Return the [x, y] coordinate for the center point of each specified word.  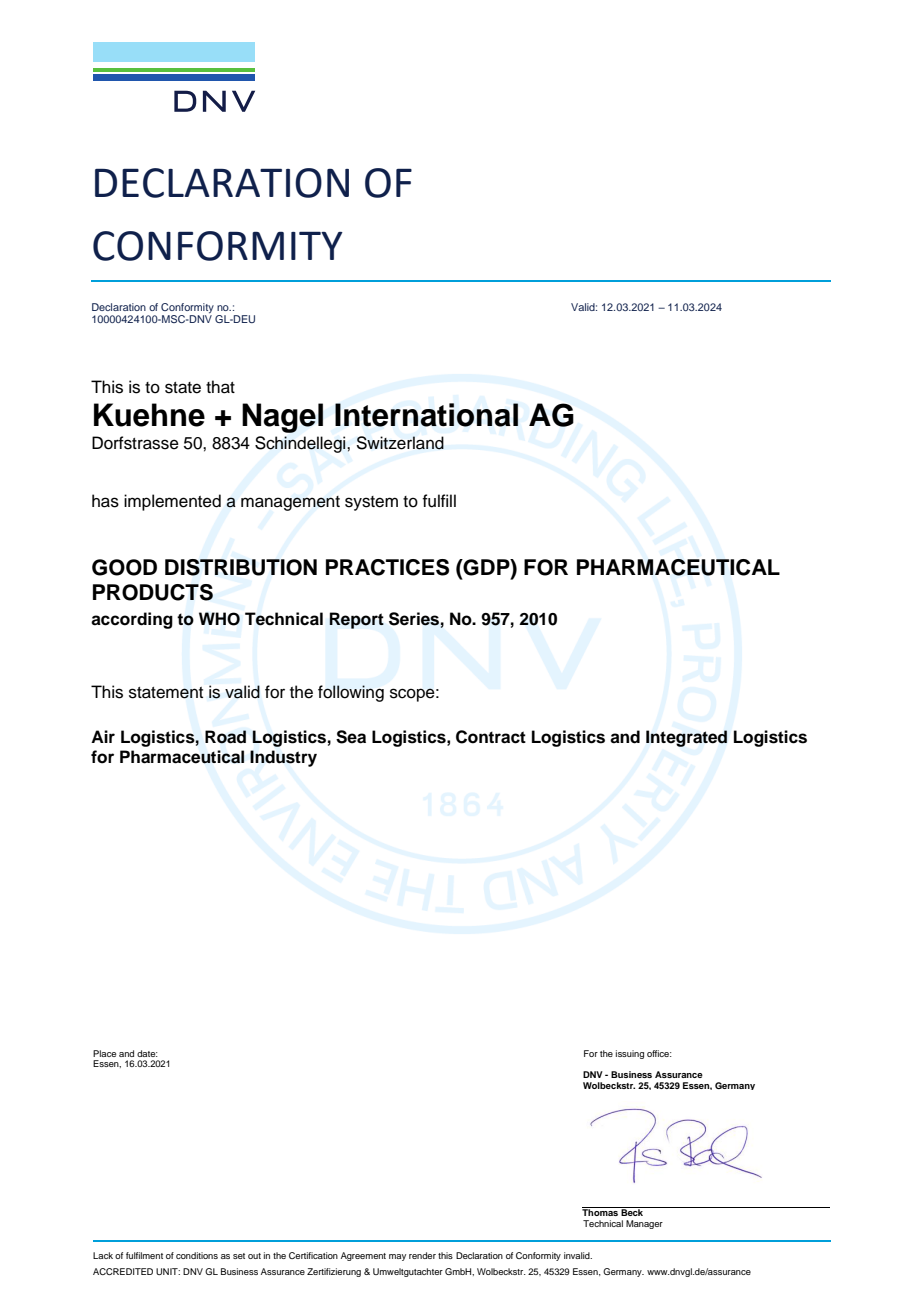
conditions [197, 1255]
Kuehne [149, 415]
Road [225, 737]
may [397, 1257]
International [426, 415]
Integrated [686, 738]
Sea [351, 737]
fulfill [439, 501]
